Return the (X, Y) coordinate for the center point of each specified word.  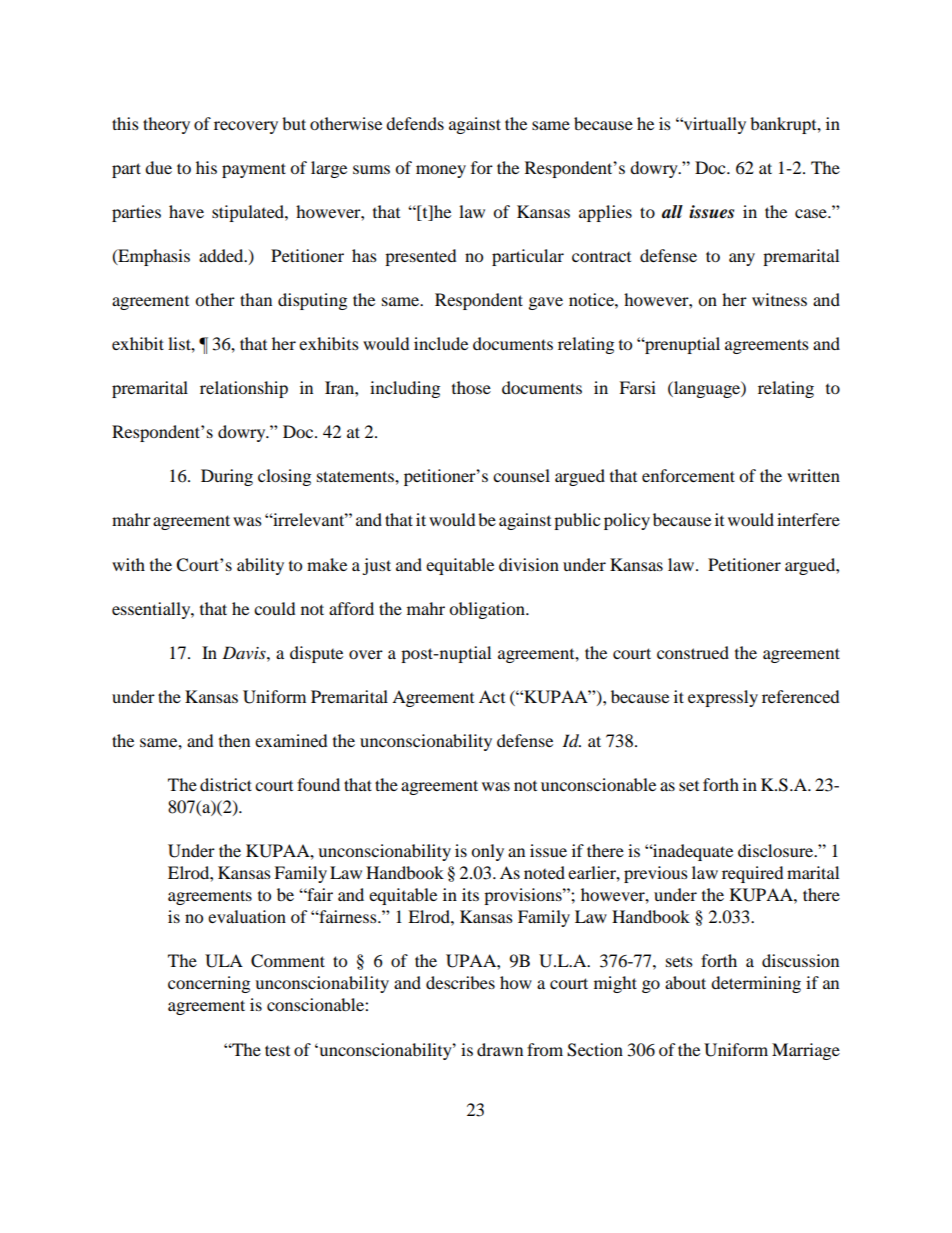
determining (756, 984)
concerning (209, 984)
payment (254, 170)
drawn (500, 1049)
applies (605, 213)
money (441, 171)
